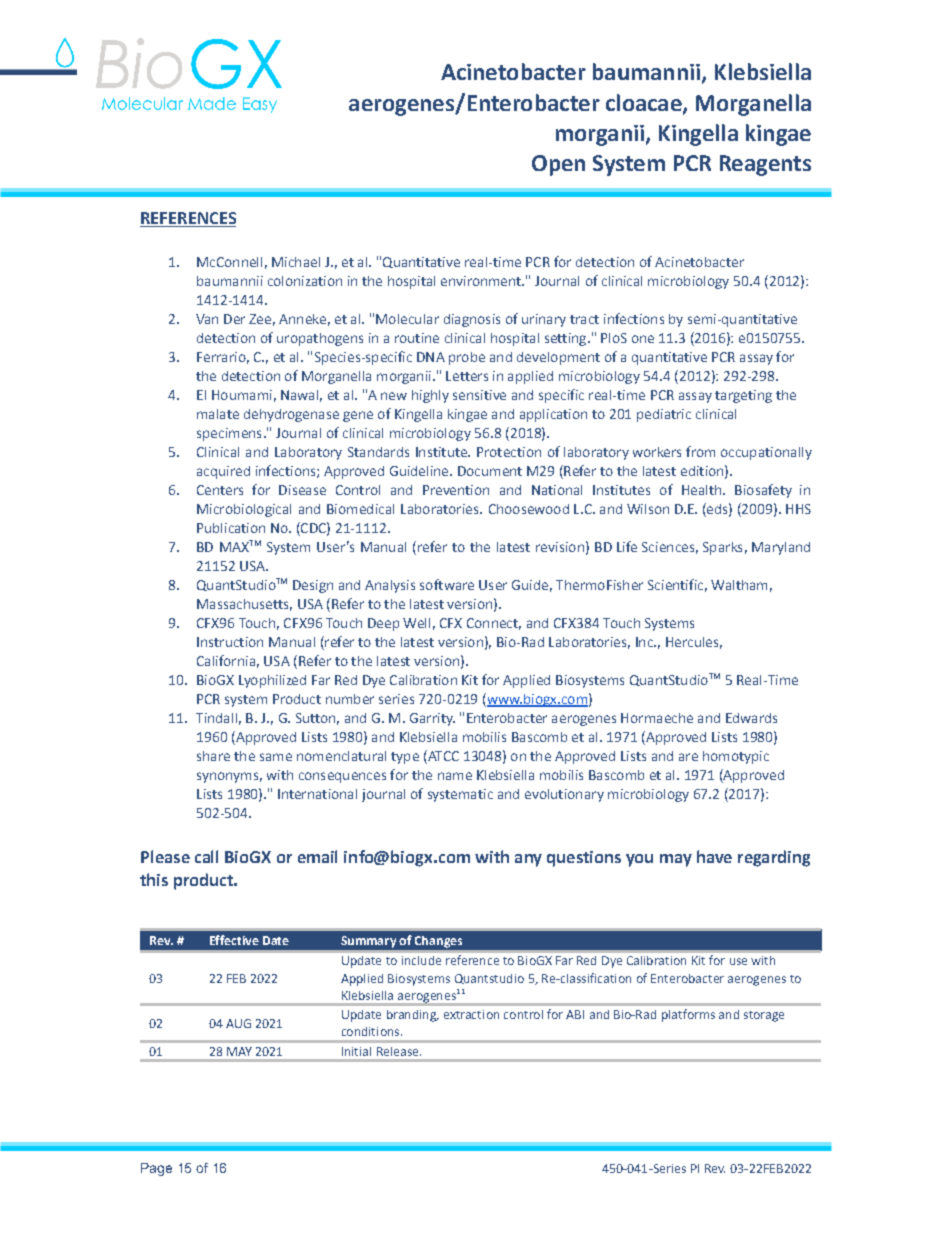 Image resolution: width=952 pixels, height=1233 pixels. Describe the element at coordinates (714, 856) in the screenshot. I see `have` at that location.
